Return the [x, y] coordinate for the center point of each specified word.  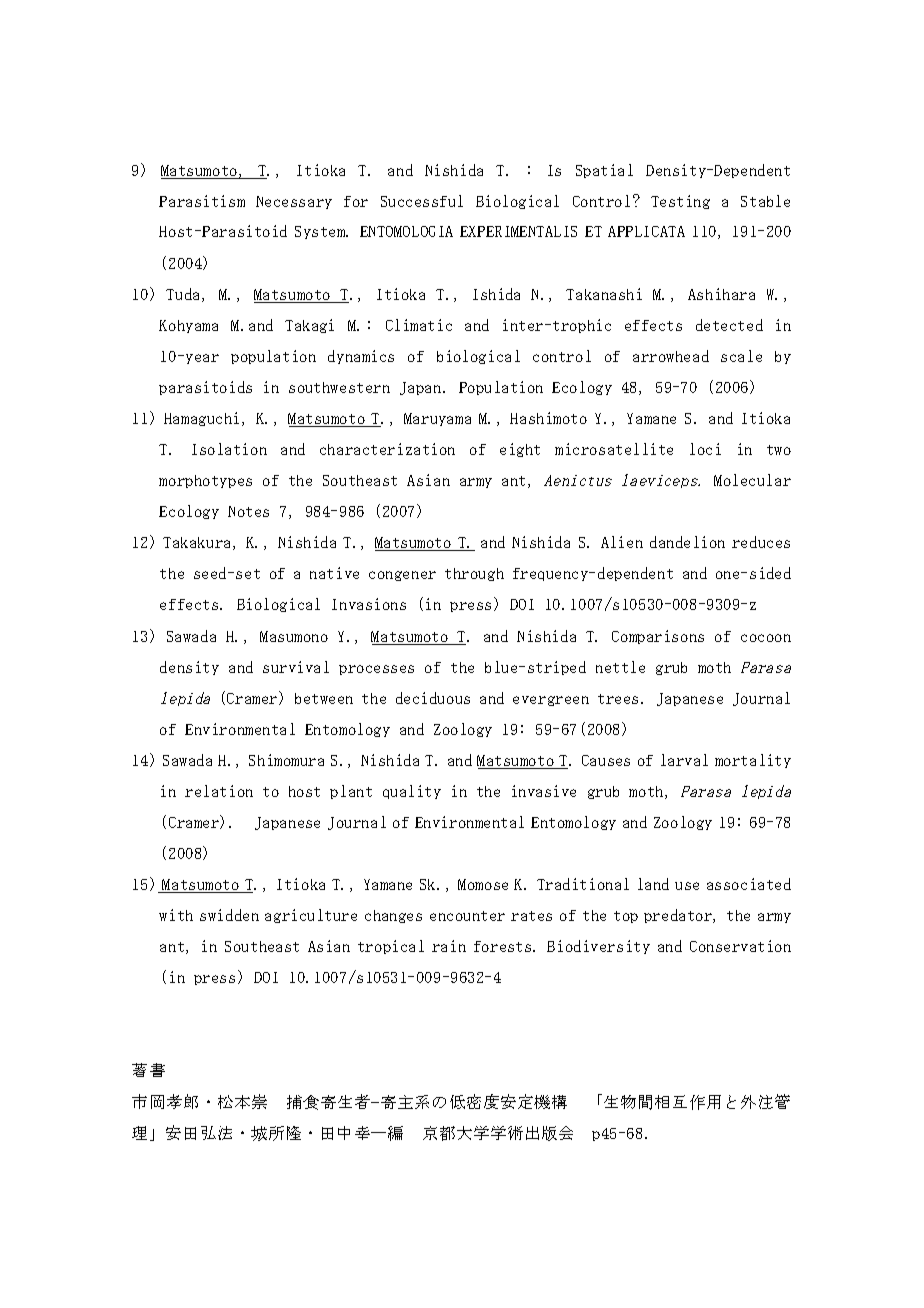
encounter [467, 916]
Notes [248, 511]
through [474, 574]
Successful [422, 201]
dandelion [687, 542]
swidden [229, 915]
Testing [680, 202]
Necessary [294, 202]
